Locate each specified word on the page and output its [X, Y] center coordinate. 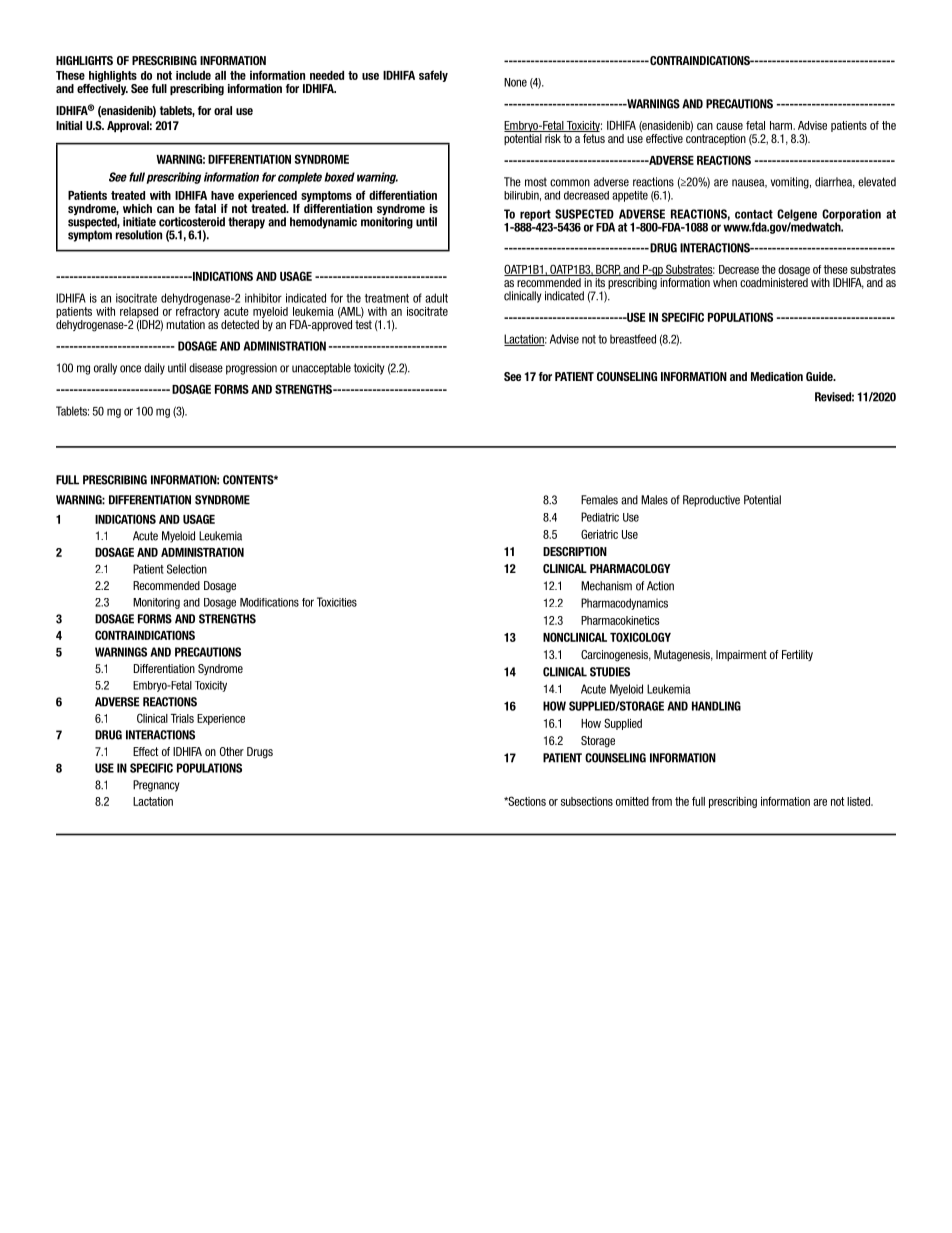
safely [433, 76]
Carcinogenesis [616, 656]
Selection [187, 569]
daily [154, 369]
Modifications [269, 602]
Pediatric [600, 517]
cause [729, 126]
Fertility [797, 655]
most [536, 182]
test [363, 324]
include [193, 75]
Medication [777, 376]
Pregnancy [156, 786]
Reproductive [711, 501]
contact [754, 214]
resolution [139, 235]
